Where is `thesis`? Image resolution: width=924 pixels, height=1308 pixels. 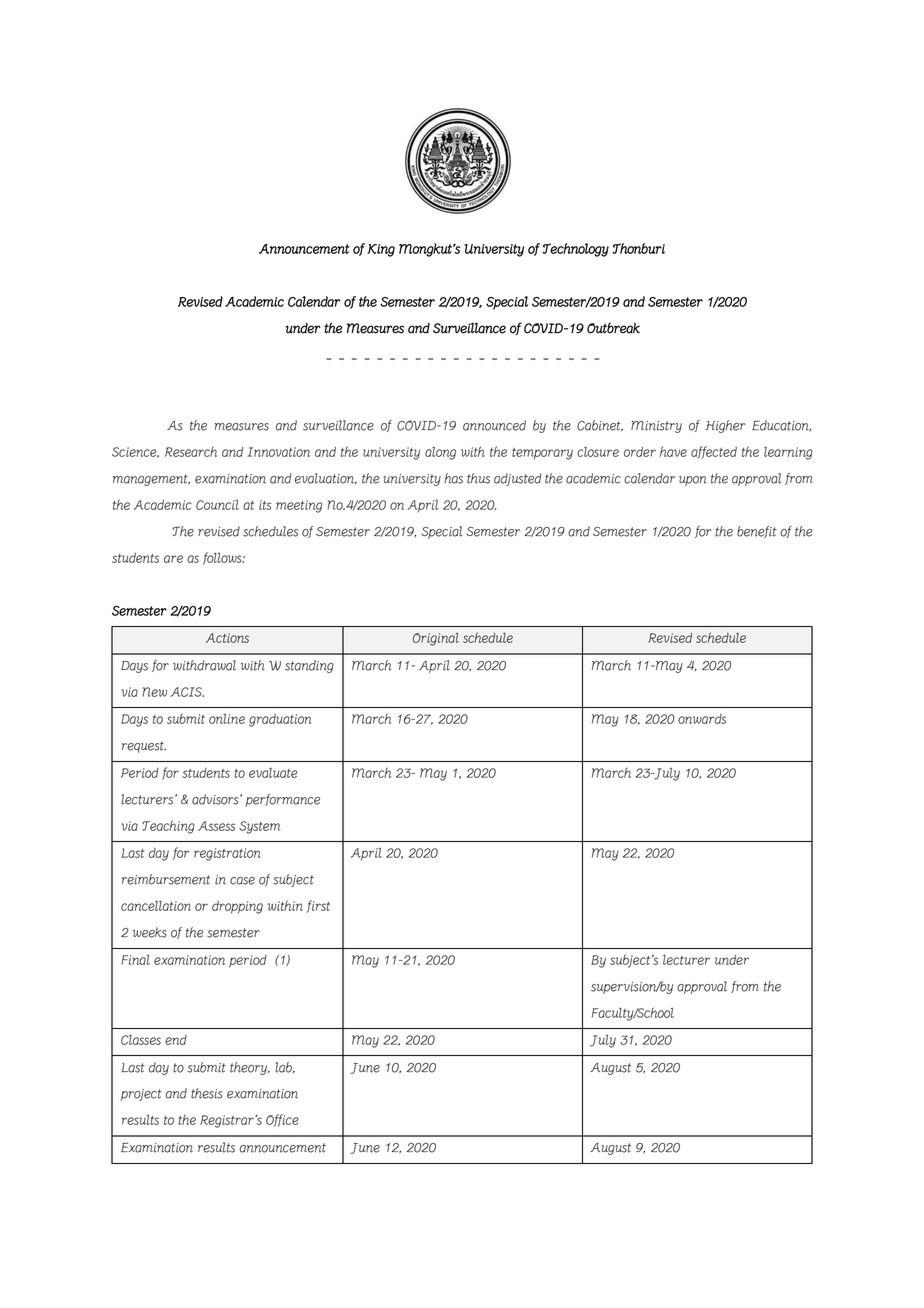 thesis is located at coordinates (207, 1093).
